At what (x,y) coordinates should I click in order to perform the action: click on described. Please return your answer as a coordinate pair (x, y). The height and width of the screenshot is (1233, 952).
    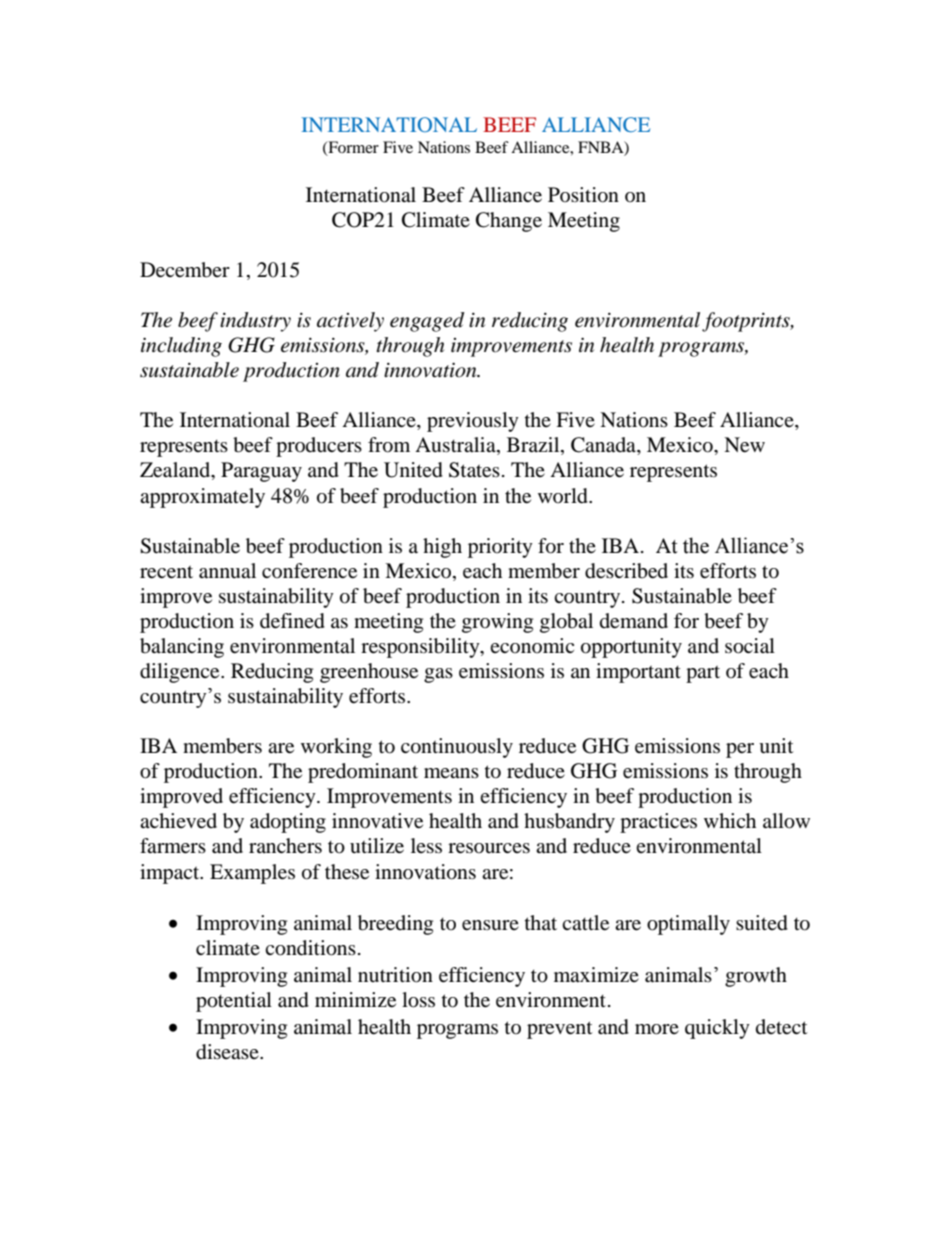
    Looking at the image, I should click on (626, 571).
